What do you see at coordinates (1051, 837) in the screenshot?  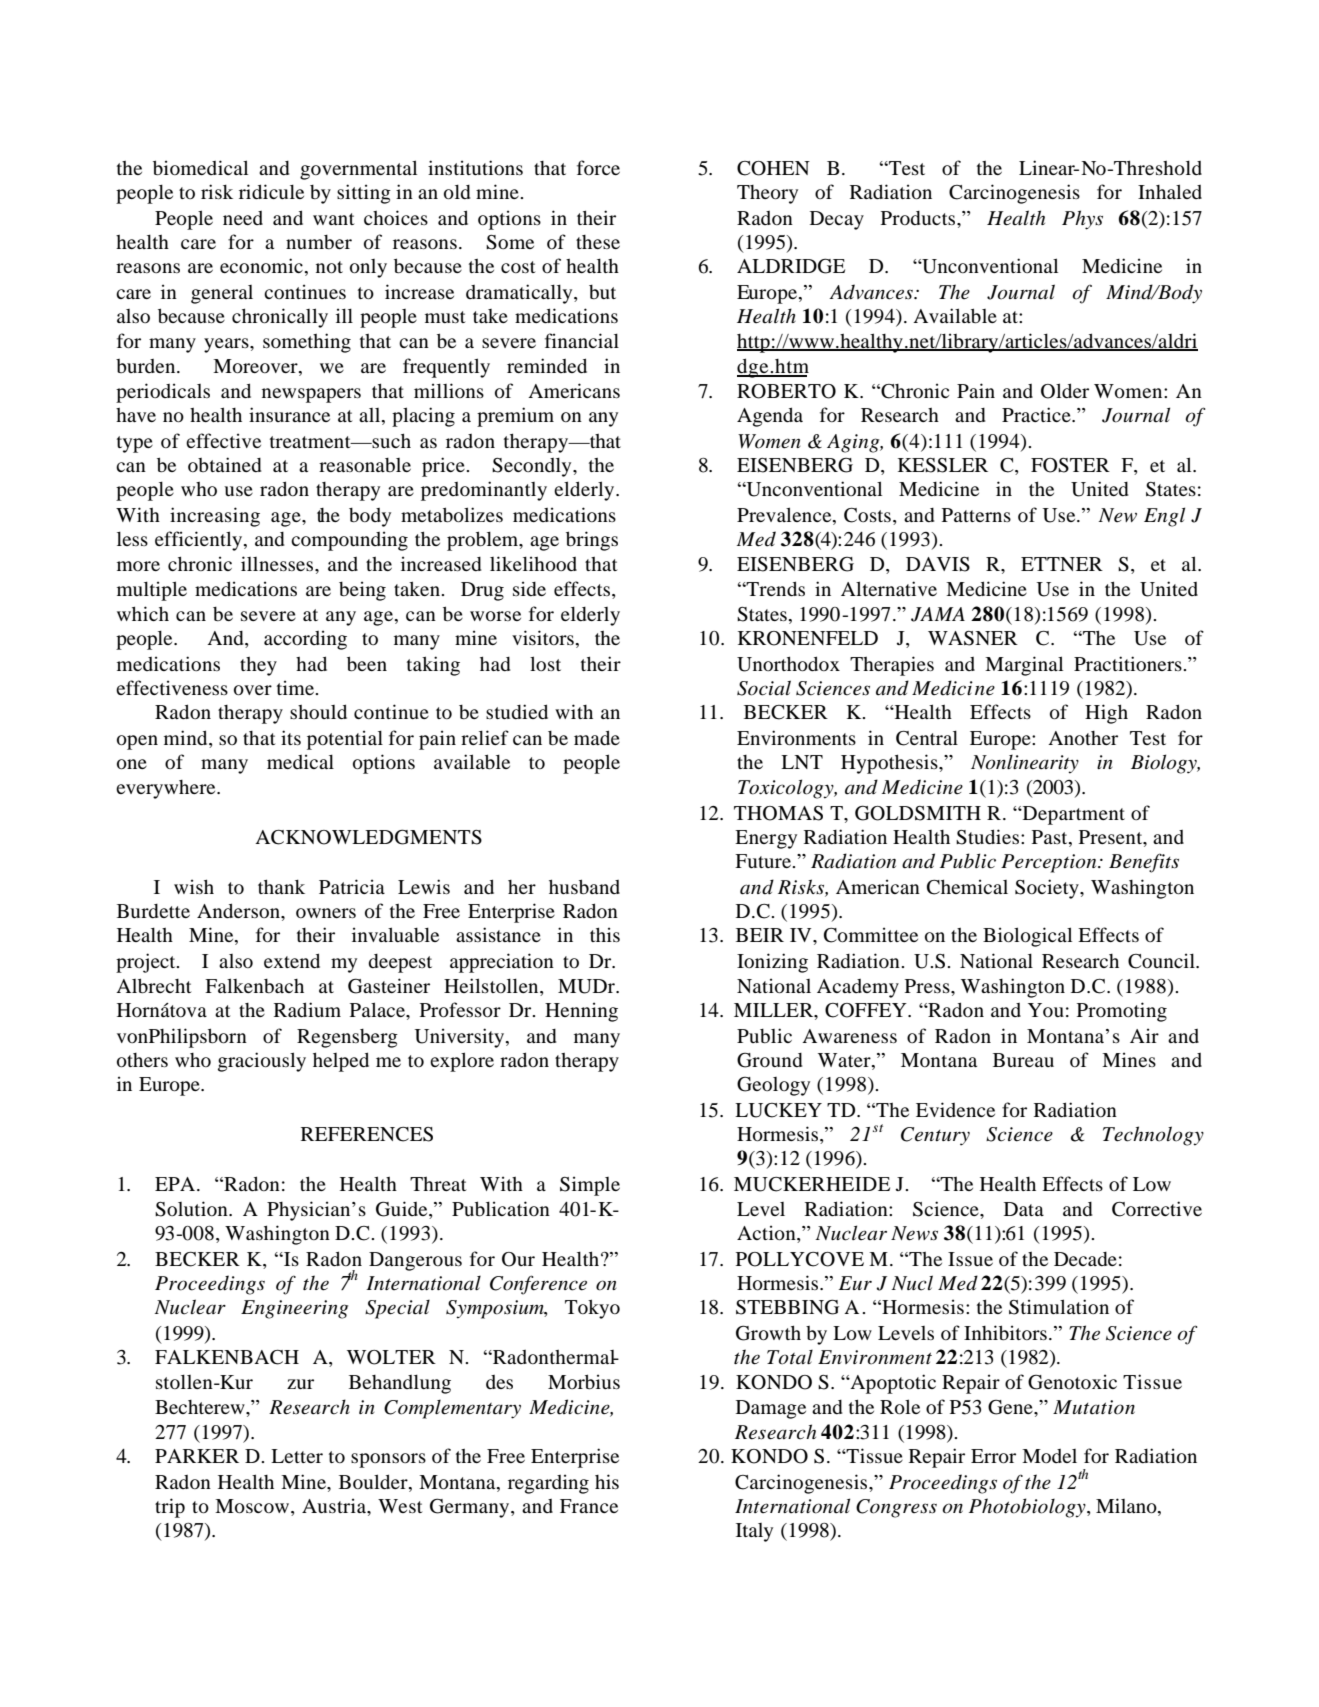 I see `Past` at bounding box center [1051, 837].
